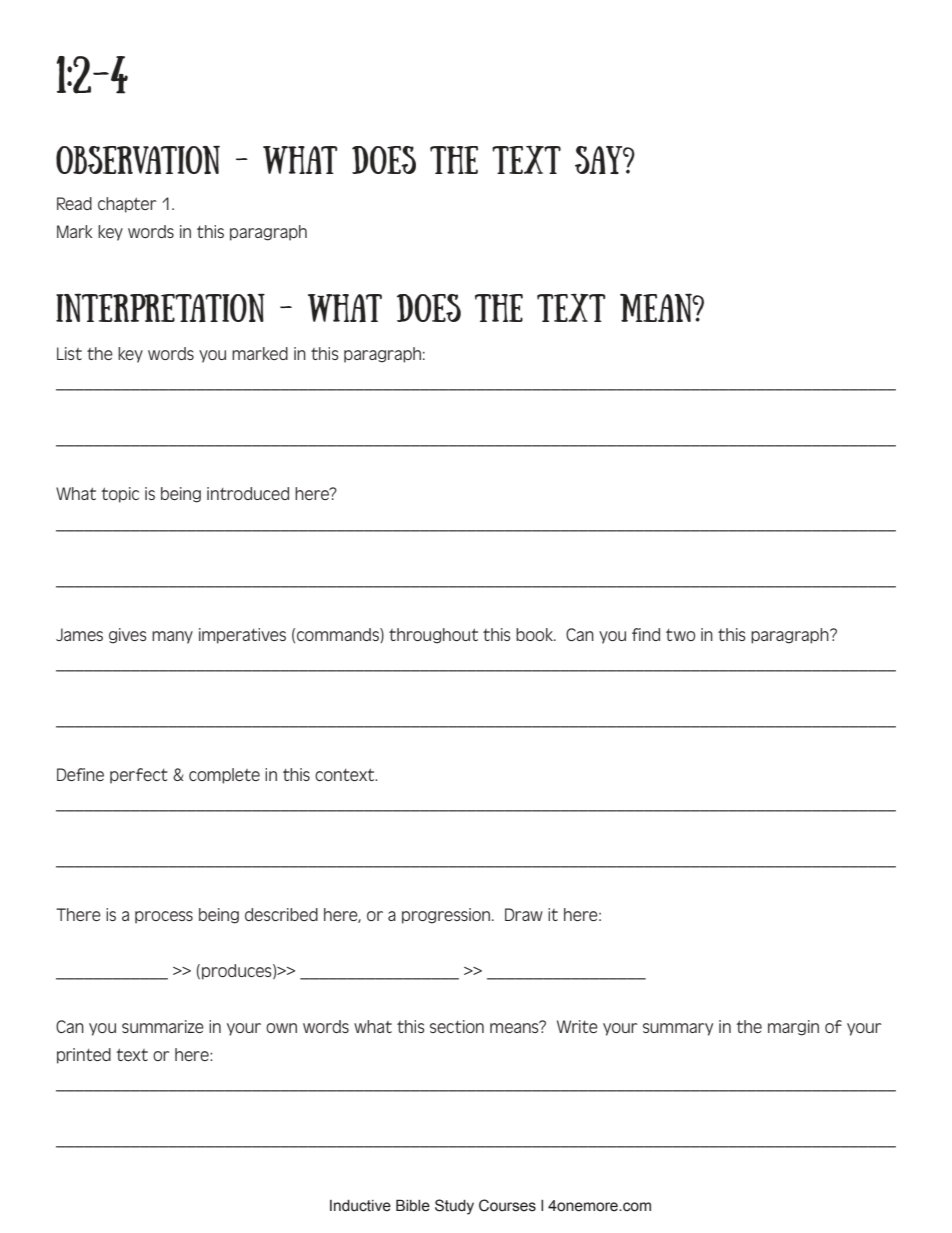 The height and width of the page is (1233, 952). Describe the element at coordinates (138, 160) in the page. I see `Observation` at that location.
